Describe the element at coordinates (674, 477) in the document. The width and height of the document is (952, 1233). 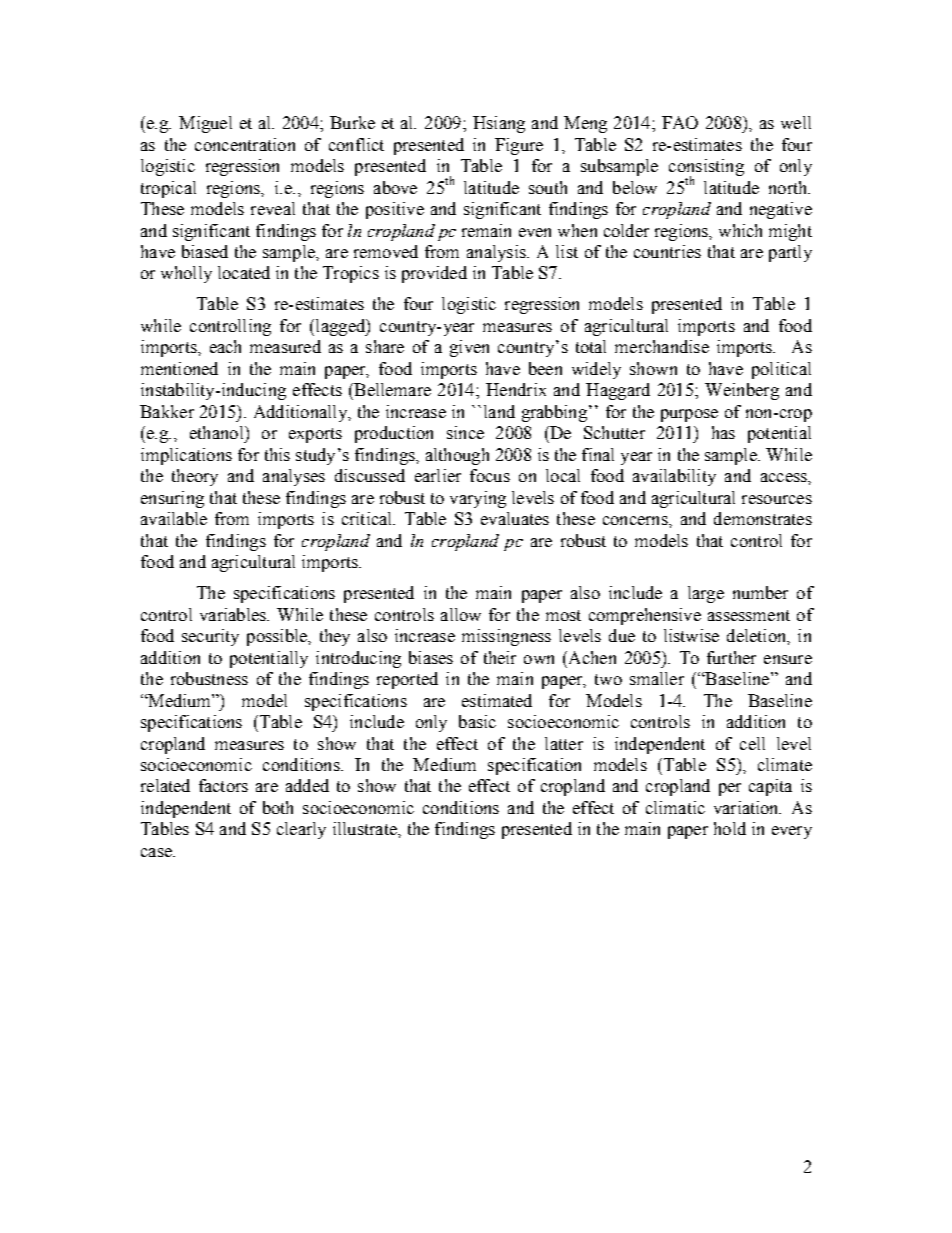
I see `availability` at that location.
